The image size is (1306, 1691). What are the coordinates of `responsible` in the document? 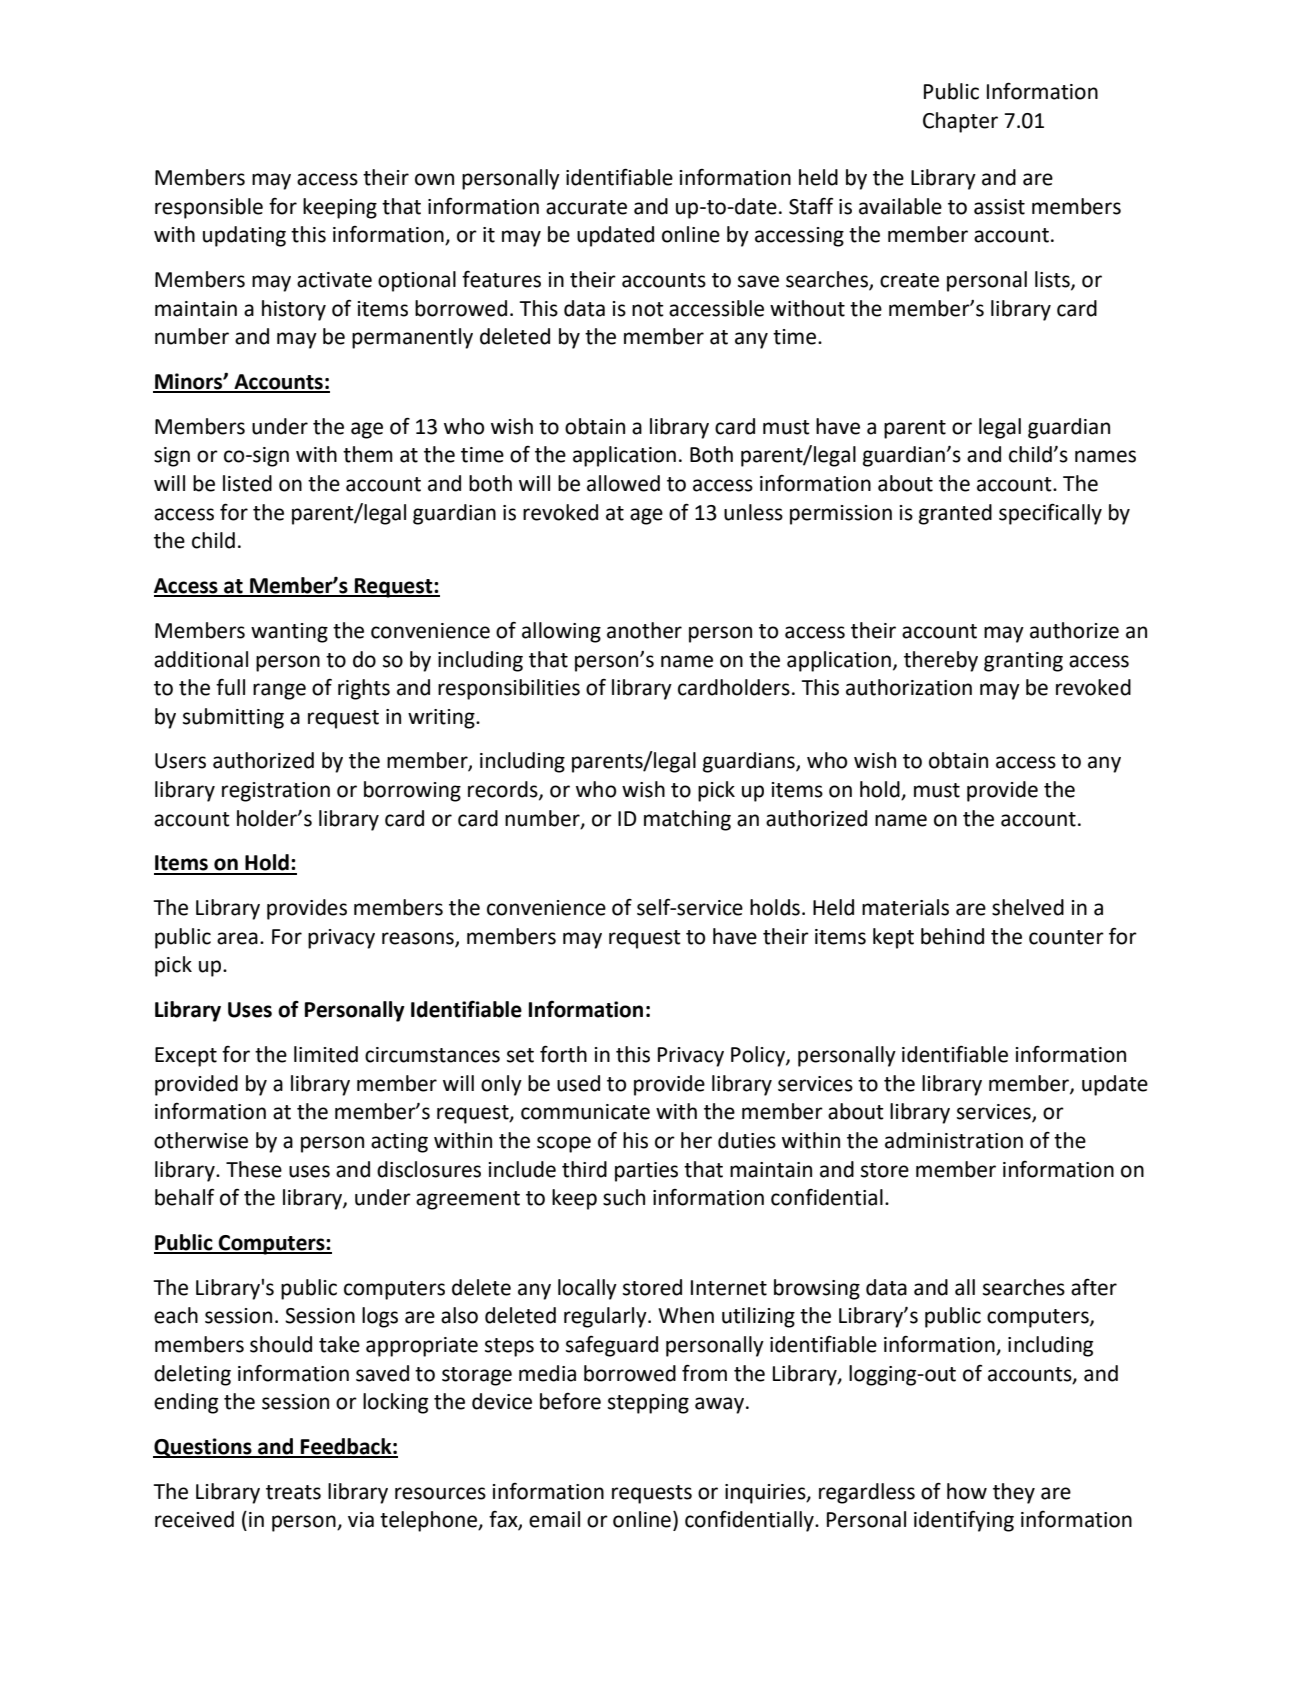 It's located at (209, 208).
